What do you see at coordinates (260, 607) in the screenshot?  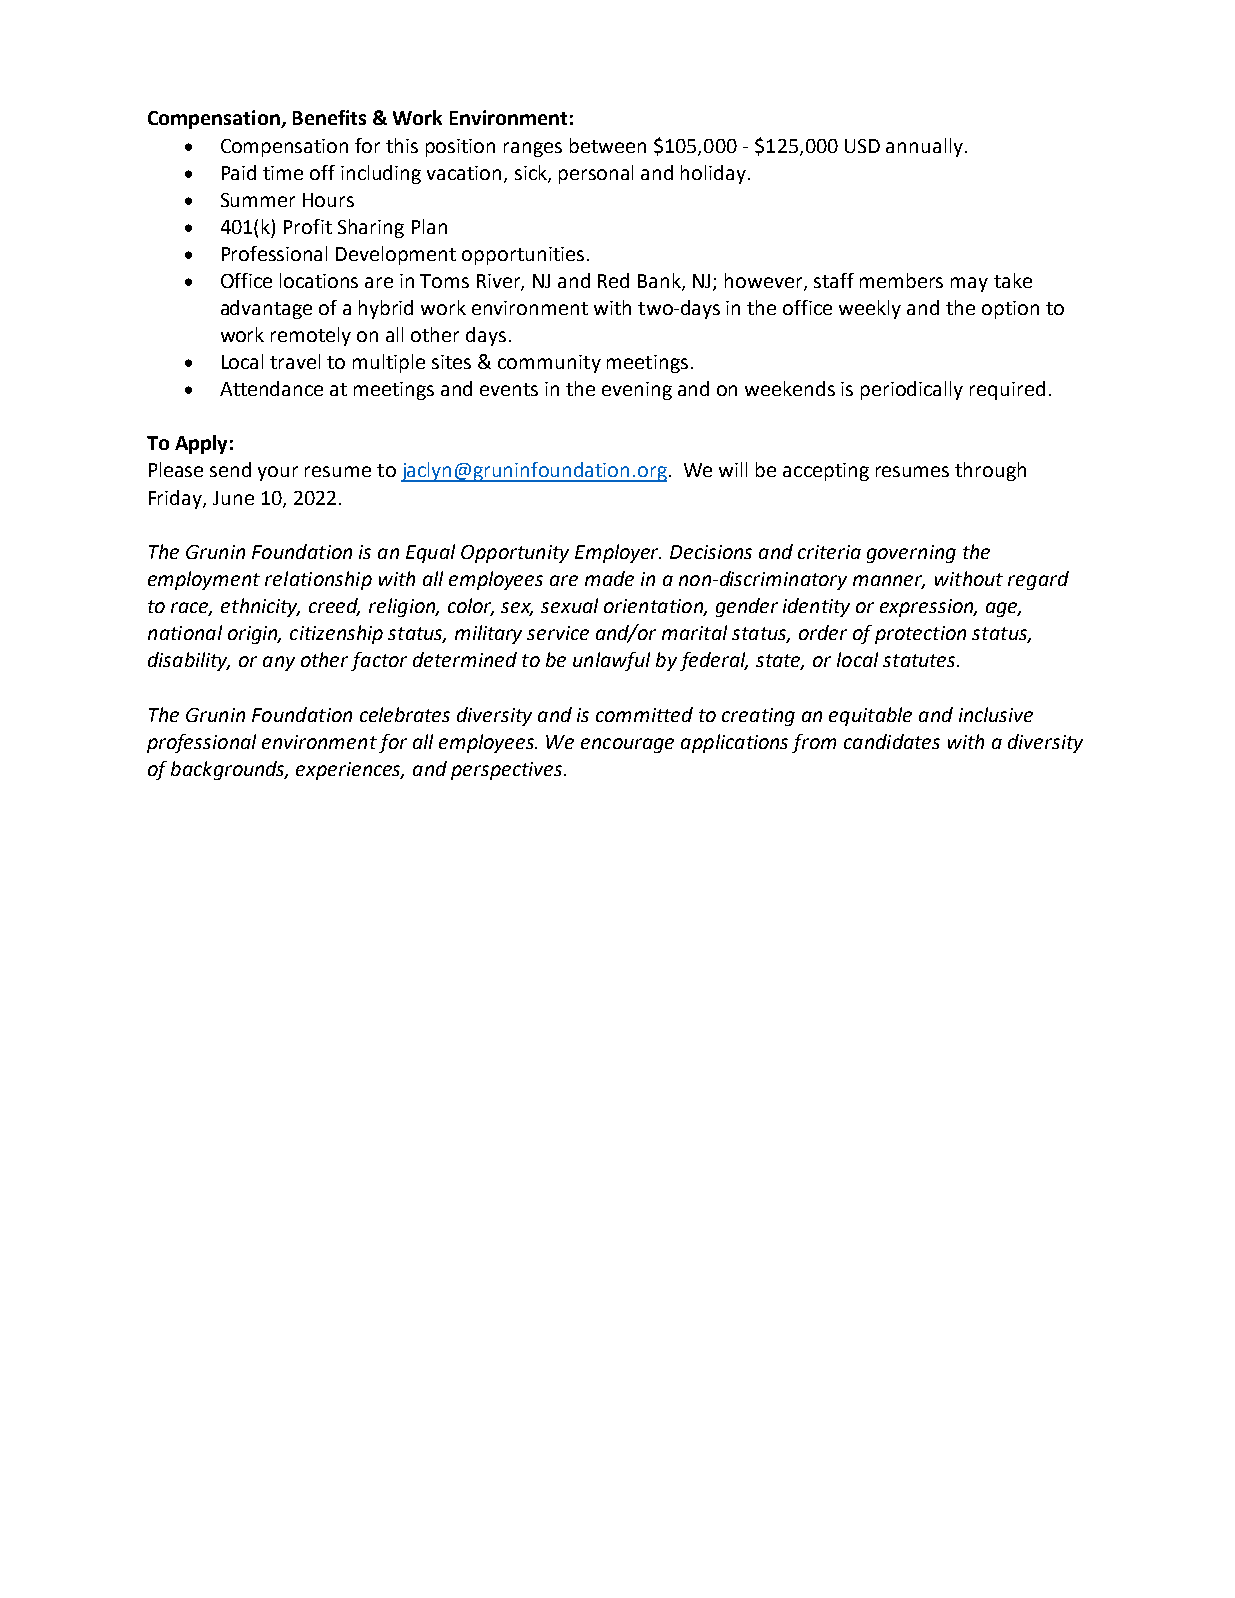 I see `ethnicity` at bounding box center [260, 607].
